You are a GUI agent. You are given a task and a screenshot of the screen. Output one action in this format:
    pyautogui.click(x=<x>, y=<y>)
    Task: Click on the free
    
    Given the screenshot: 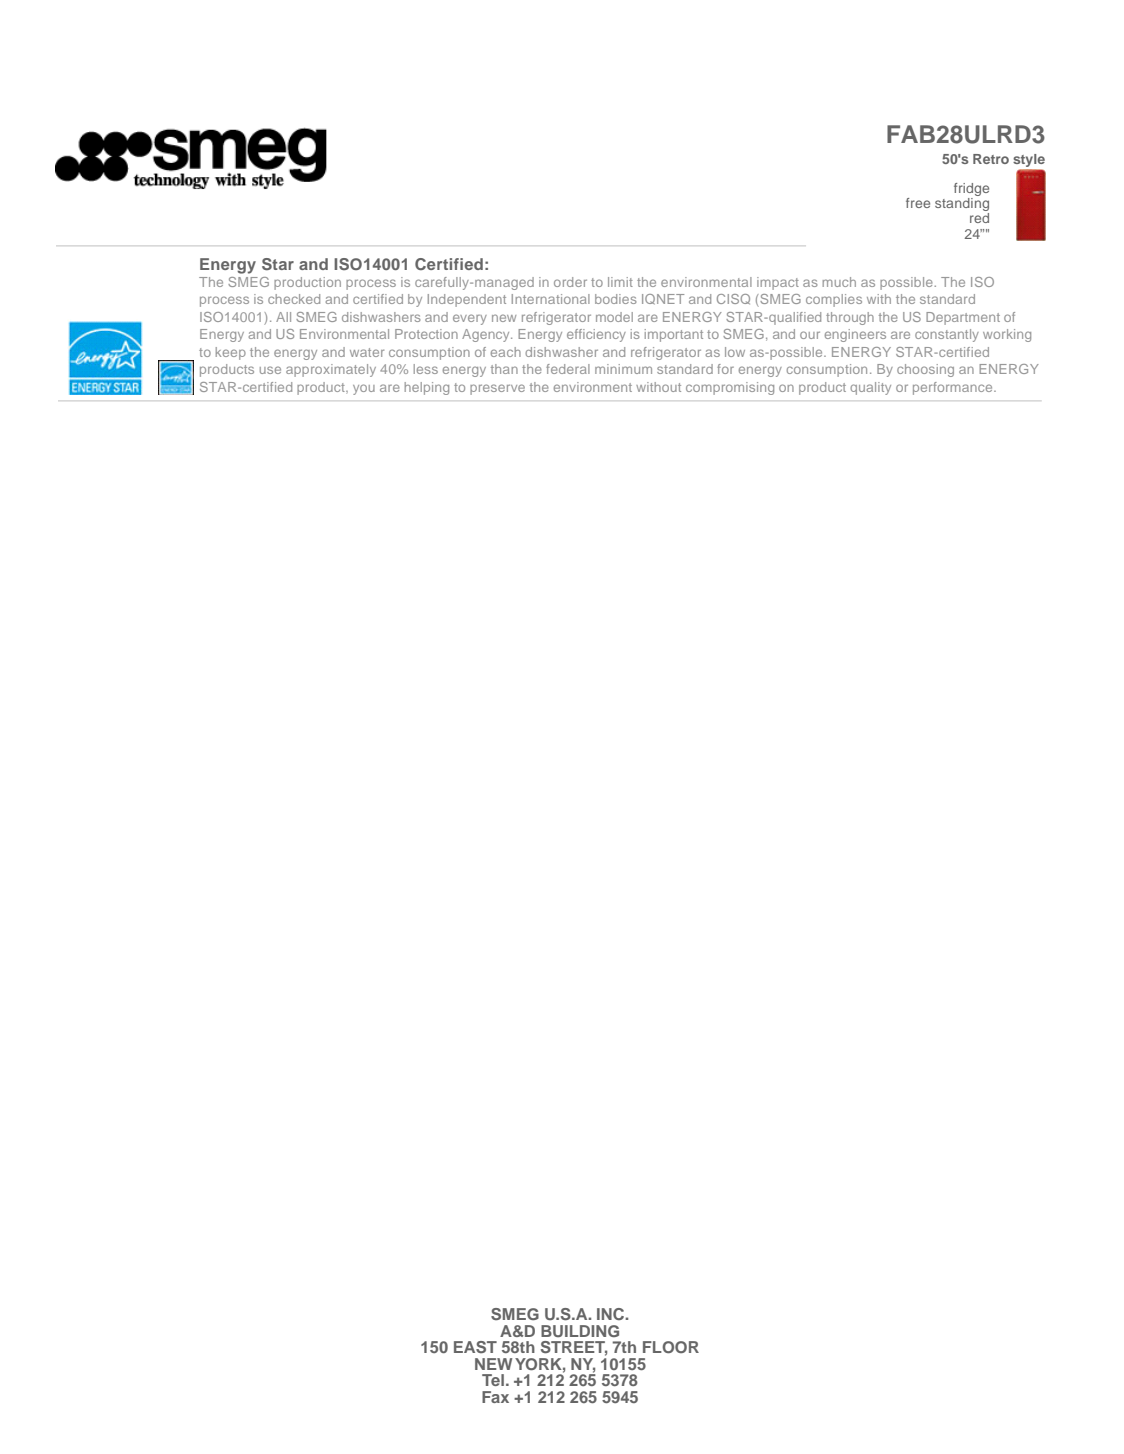 What is the action you would take?
    pyautogui.click(x=918, y=203)
